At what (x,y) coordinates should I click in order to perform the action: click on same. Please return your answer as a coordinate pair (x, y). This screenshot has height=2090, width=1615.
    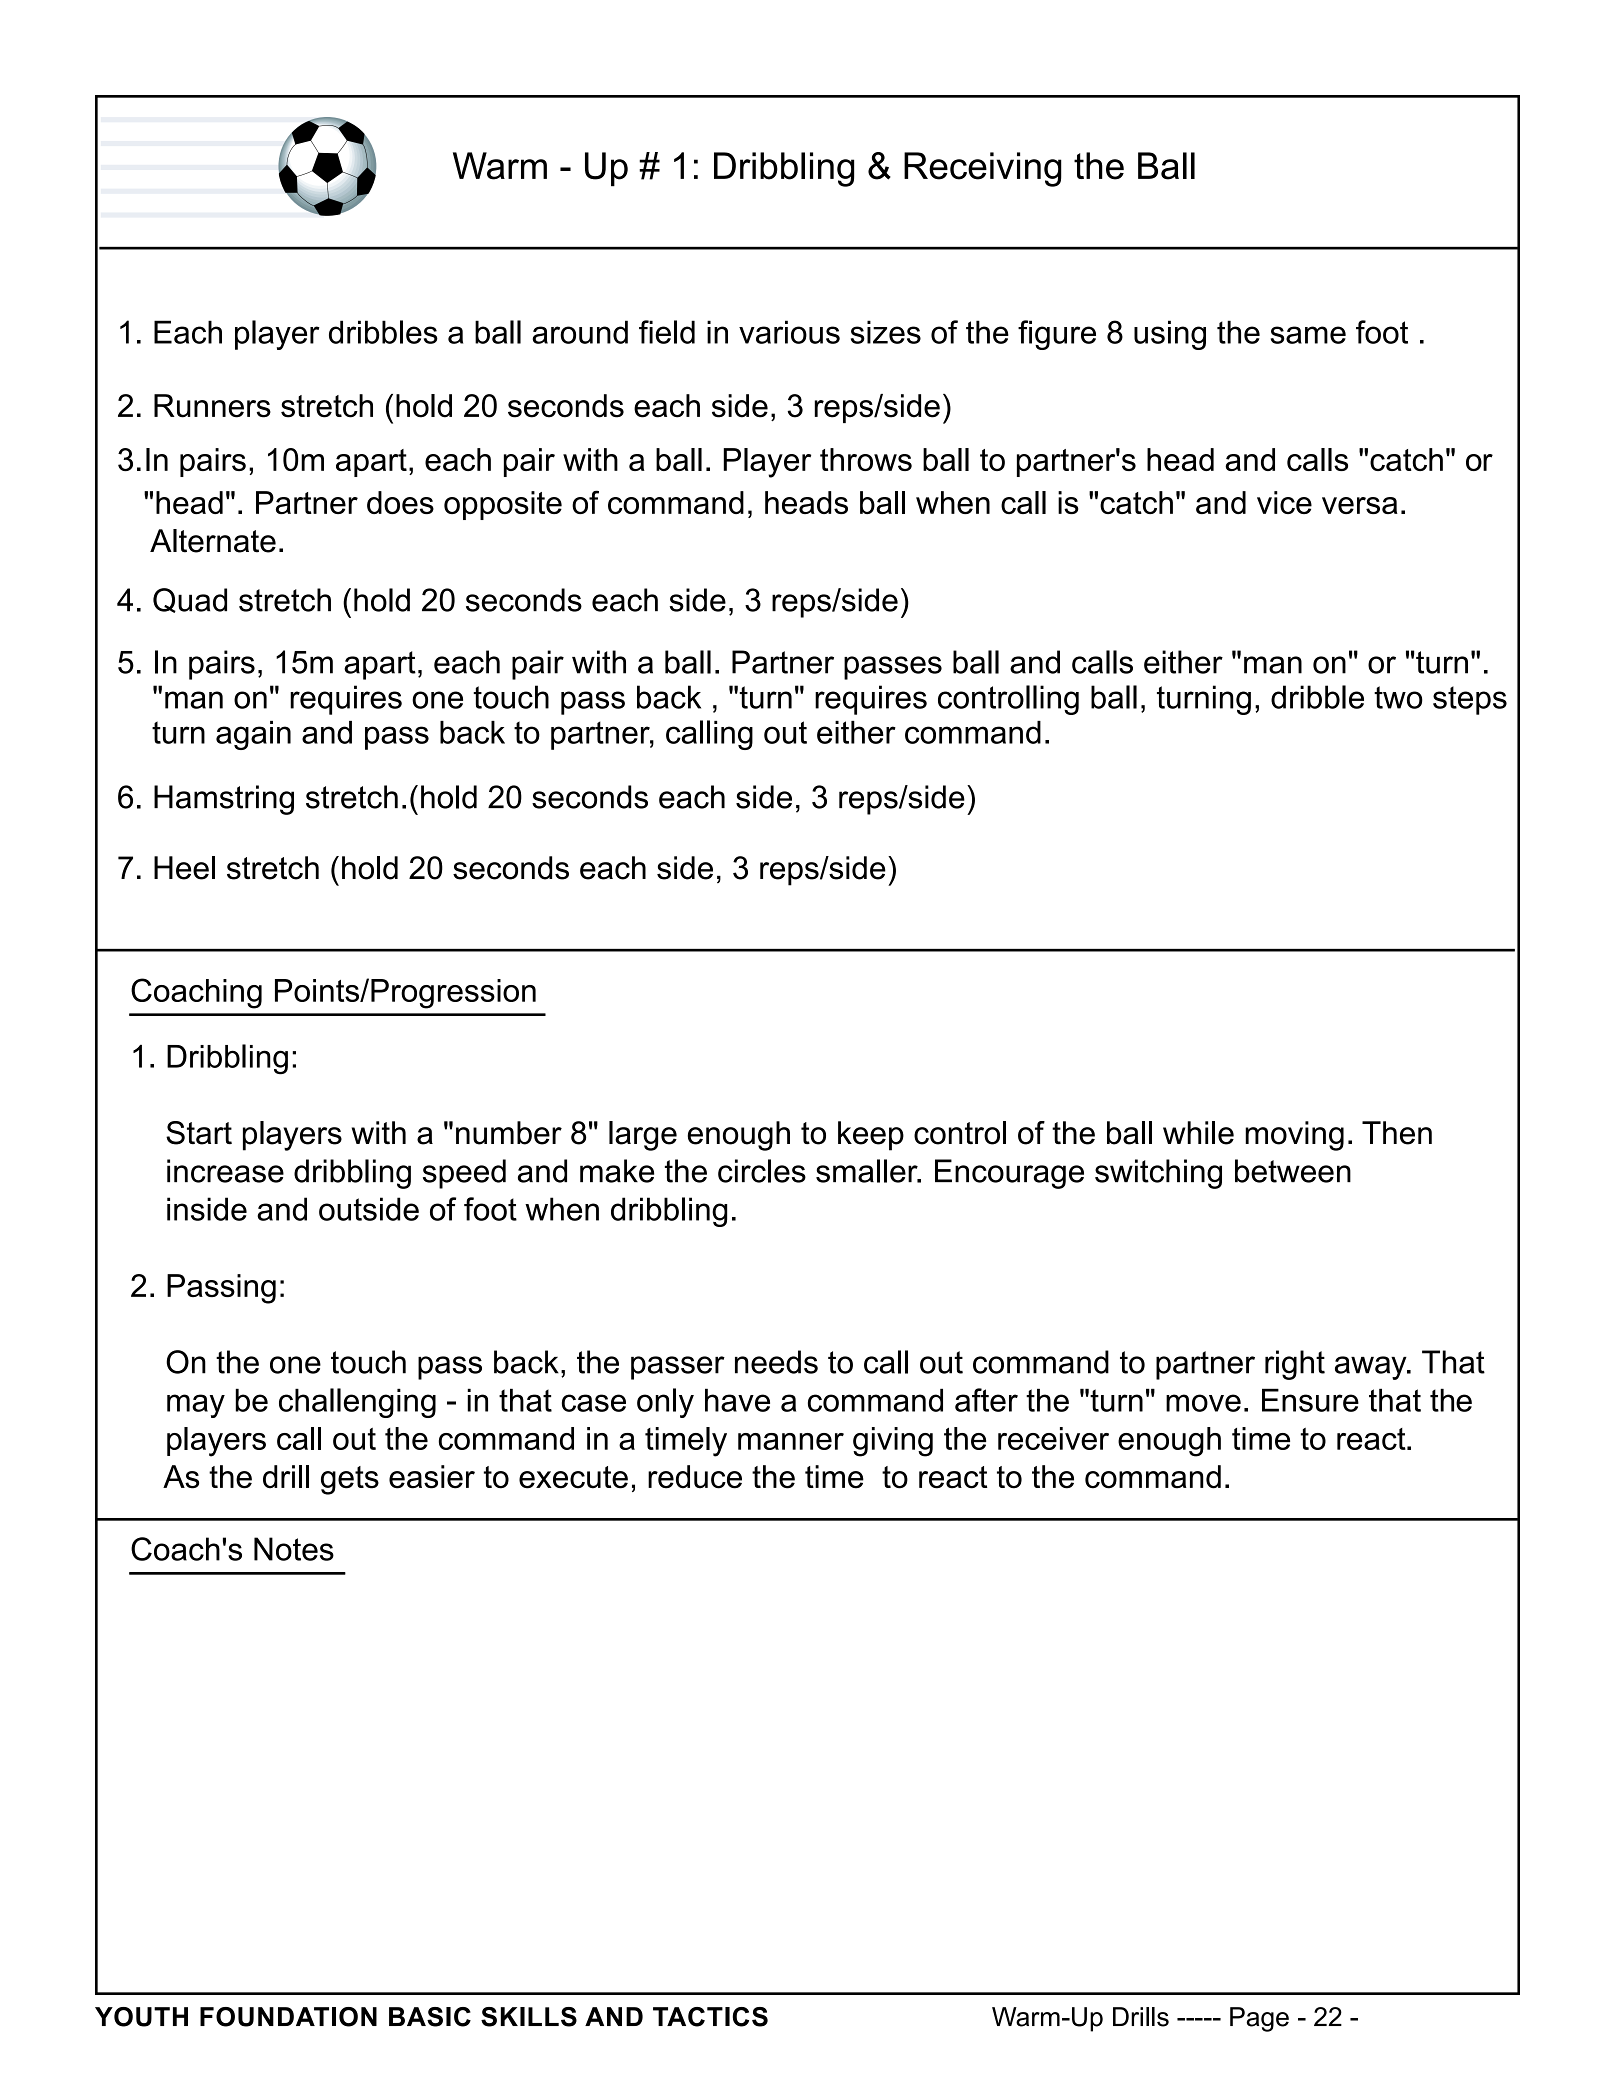
    Looking at the image, I should click on (1308, 335).
